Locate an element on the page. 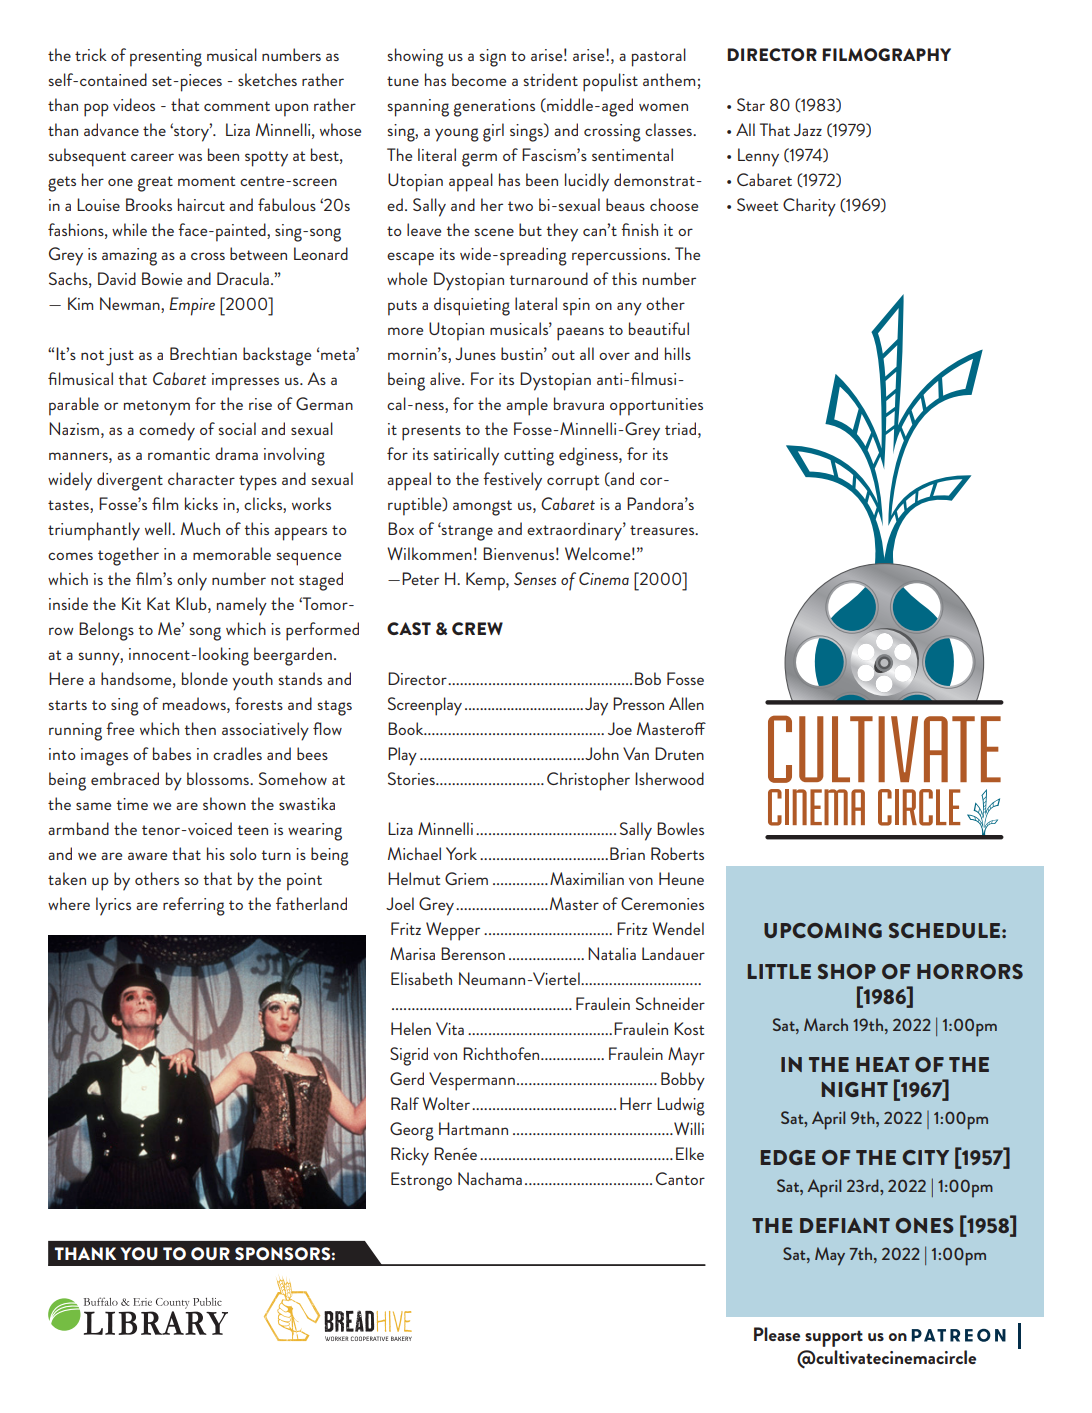 This image has width=1092, height=1413. generations is located at coordinates (494, 108).
